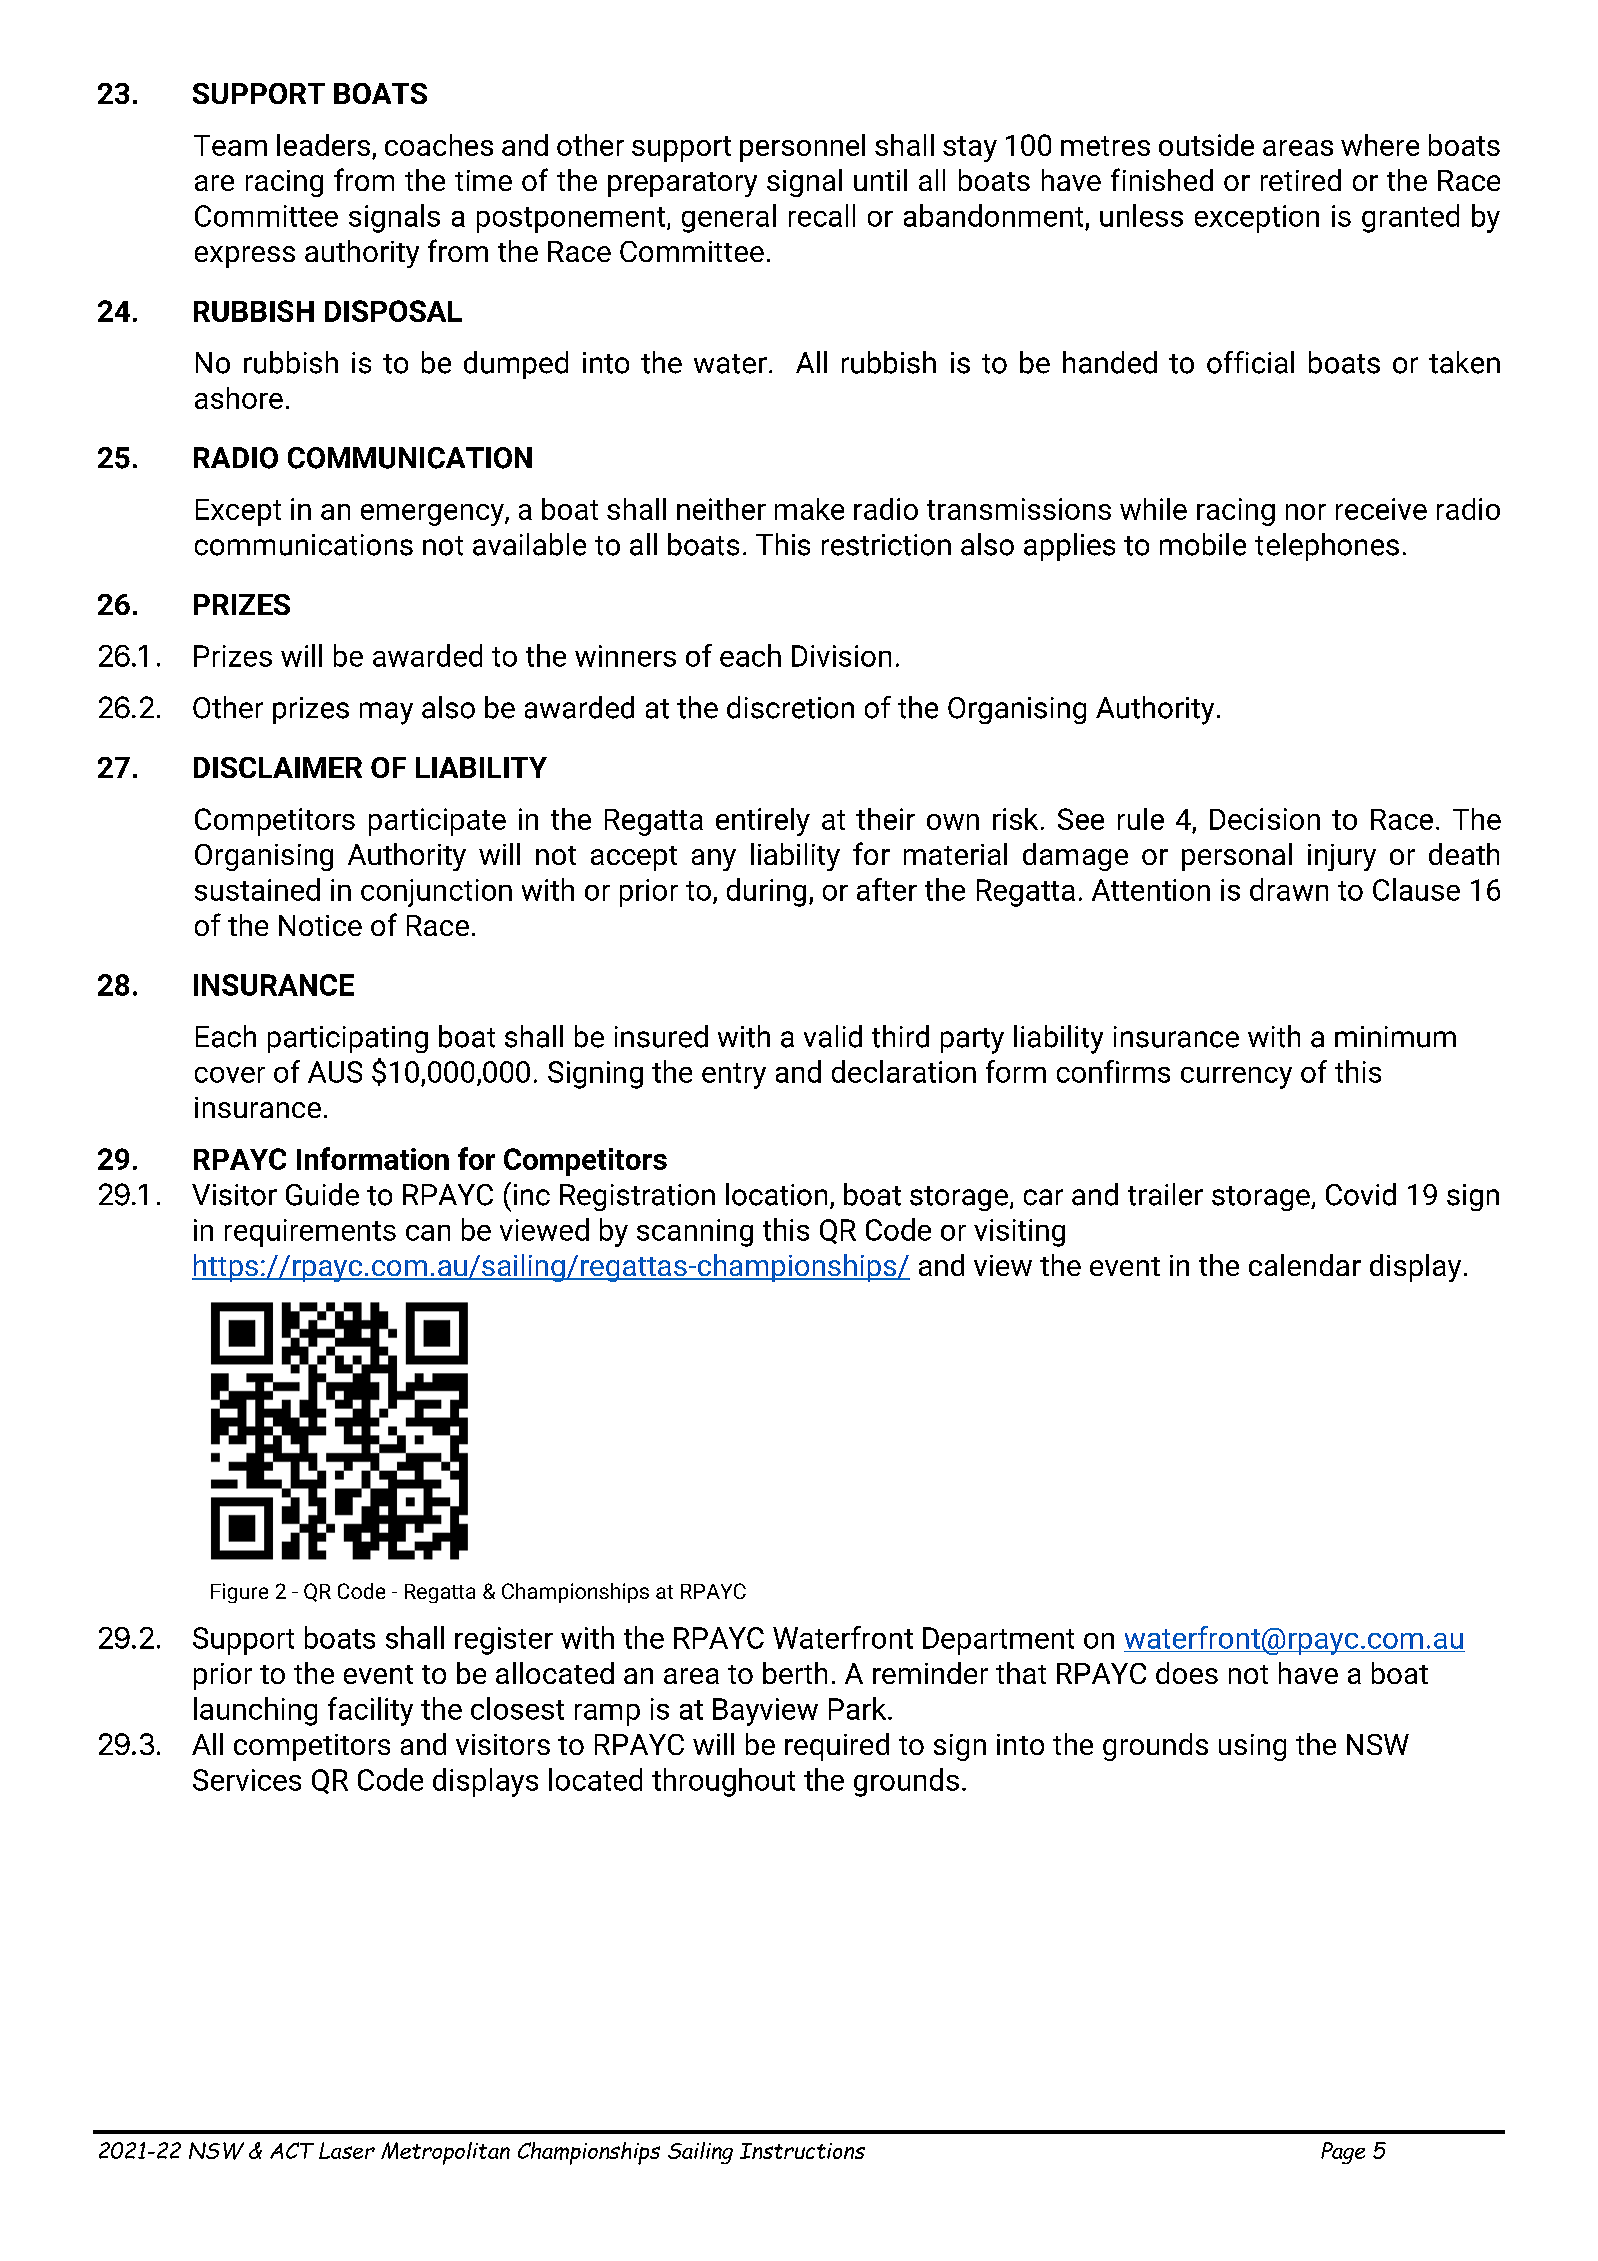 The width and height of the screenshot is (1598, 2261). Describe the element at coordinates (1301, 180) in the screenshot. I see `retired` at that location.
